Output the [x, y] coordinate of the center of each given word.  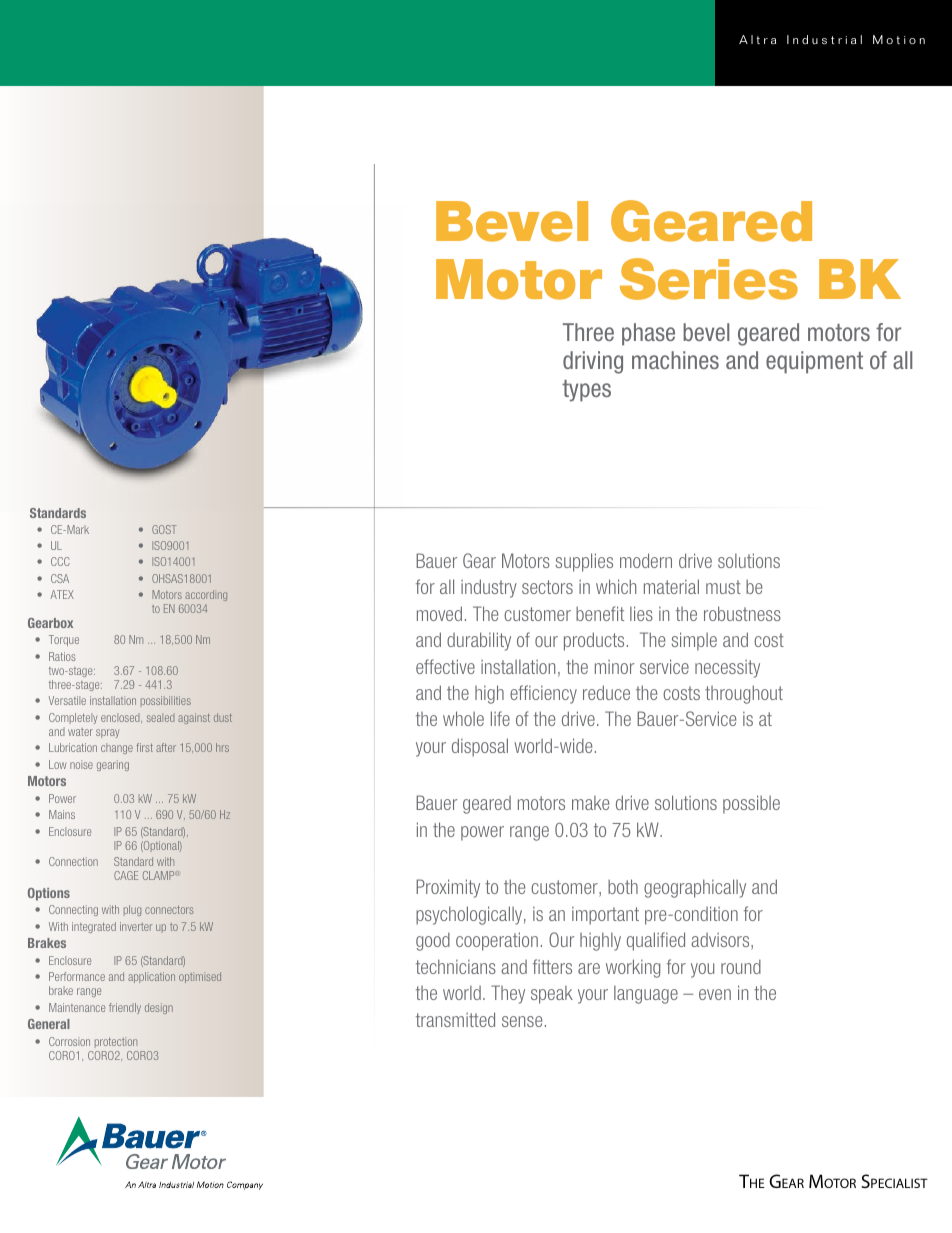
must [723, 587]
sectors [547, 587]
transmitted [455, 1019]
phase [648, 334]
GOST [164, 529]
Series [709, 279]
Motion [899, 40]
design [159, 1008]
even [715, 994]
